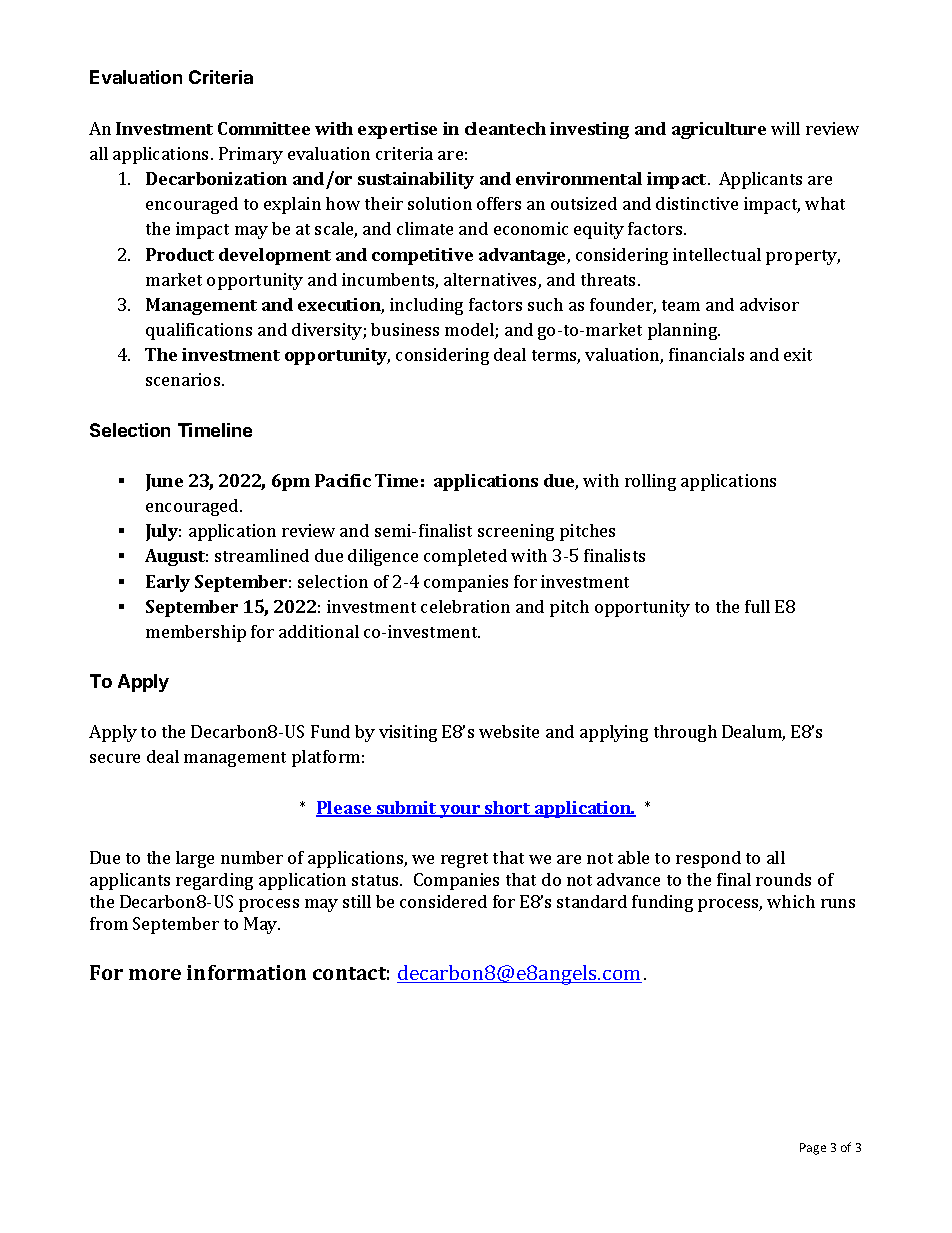 Image resolution: width=952 pixels, height=1233 pixels. I want to click on Primary, so click(251, 155).
